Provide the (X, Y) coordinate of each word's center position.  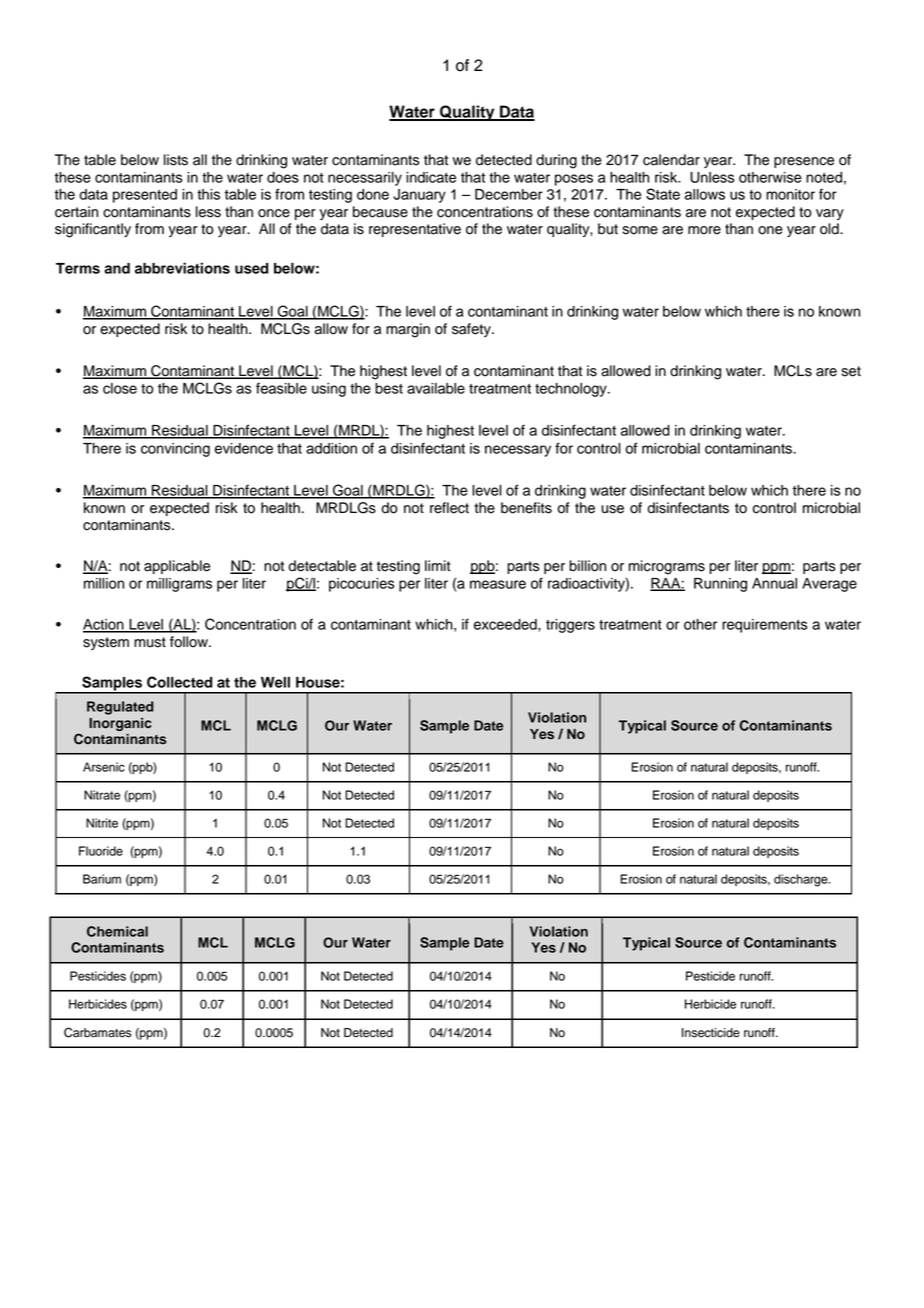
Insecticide (711, 1033)
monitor (790, 194)
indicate (431, 177)
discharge (802, 880)
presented (145, 196)
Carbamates (97, 1032)
